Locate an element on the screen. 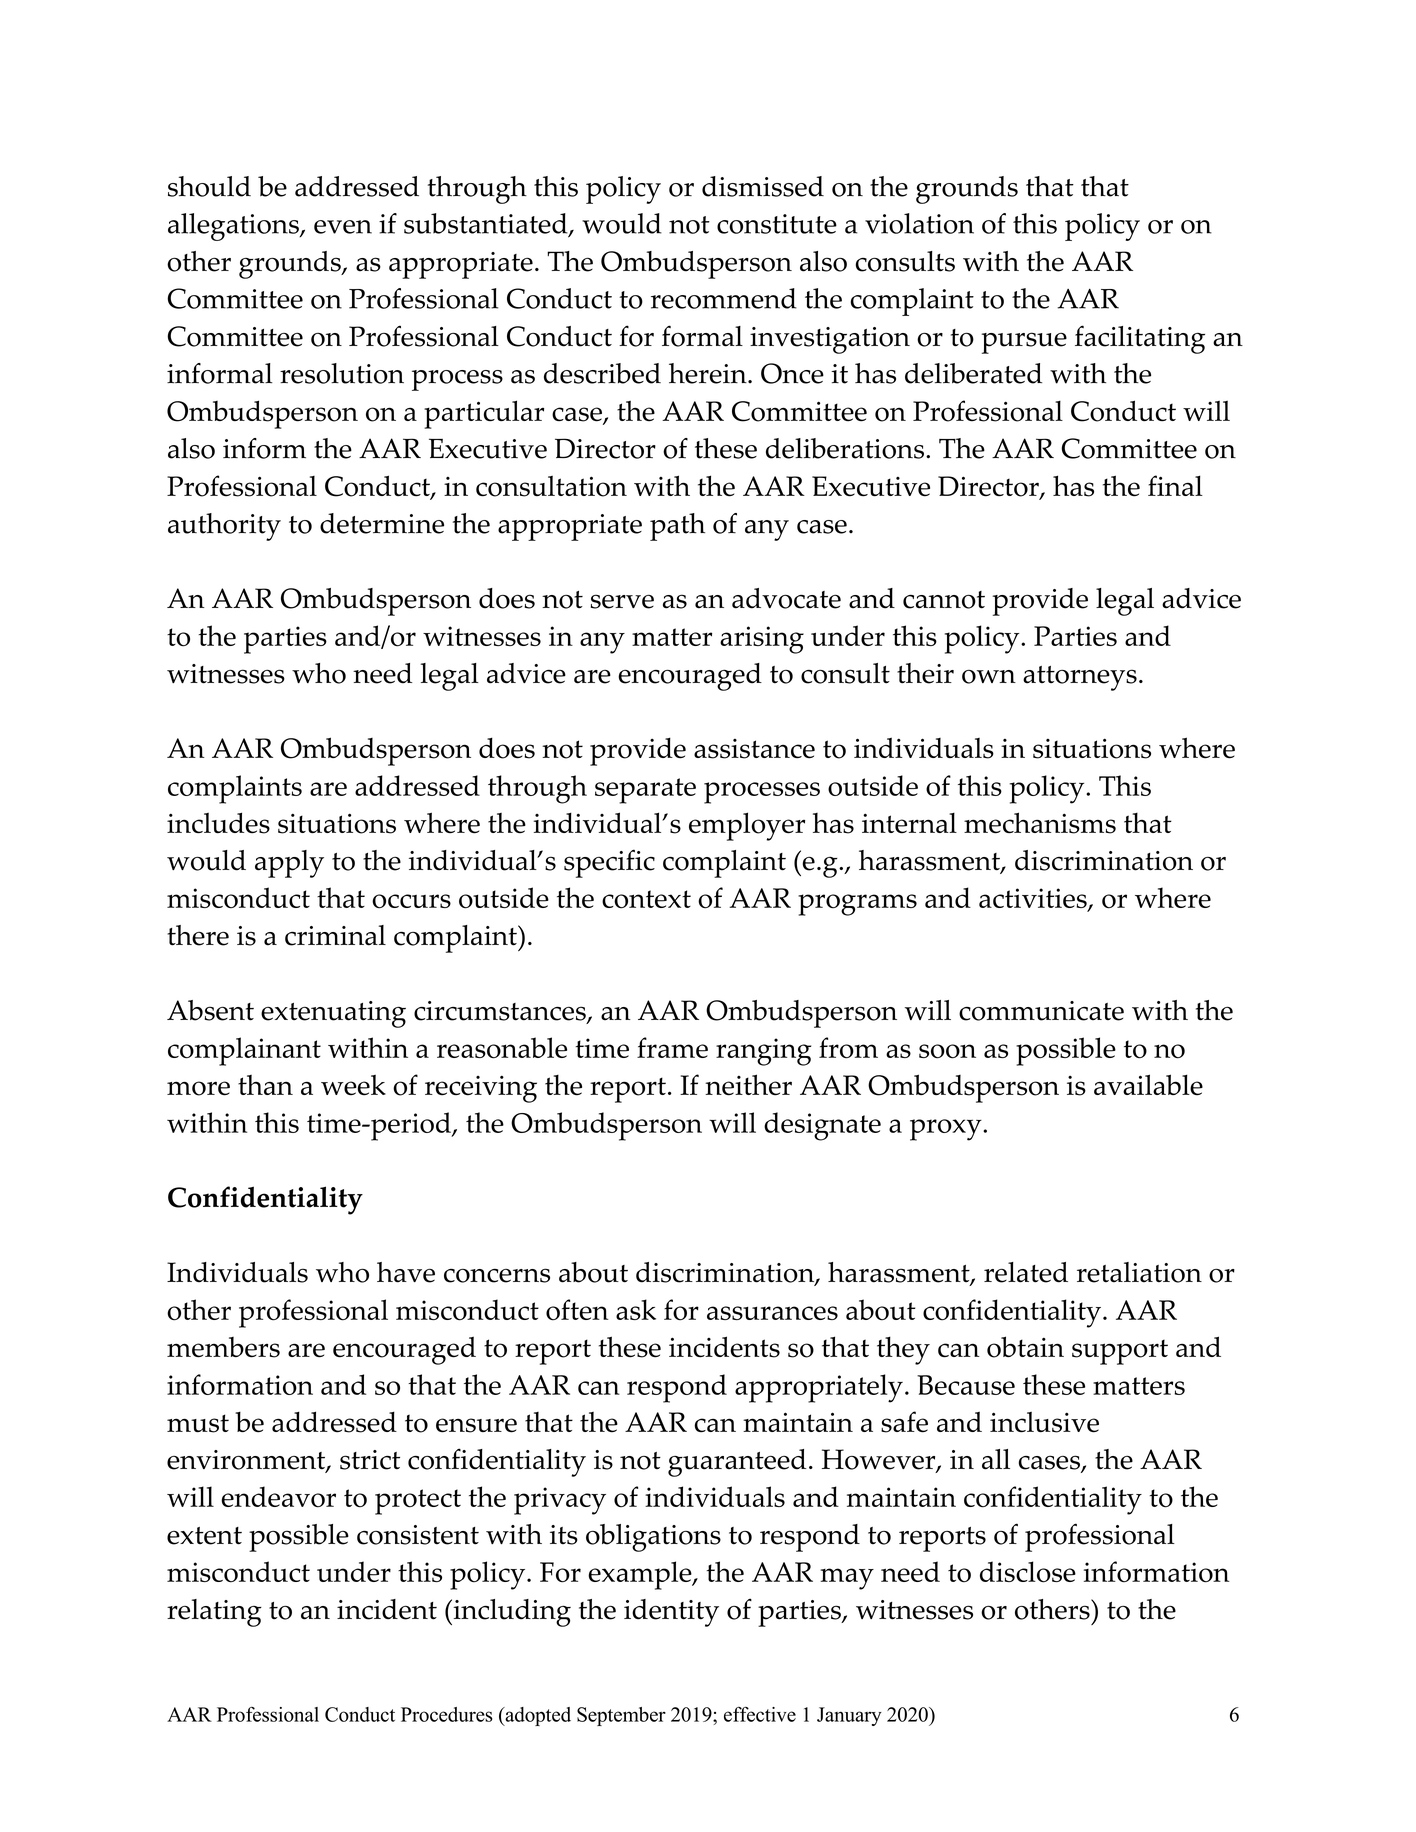 The height and width of the screenshot is (1832, 1416). relating is located at coordinates (214, 1613).
